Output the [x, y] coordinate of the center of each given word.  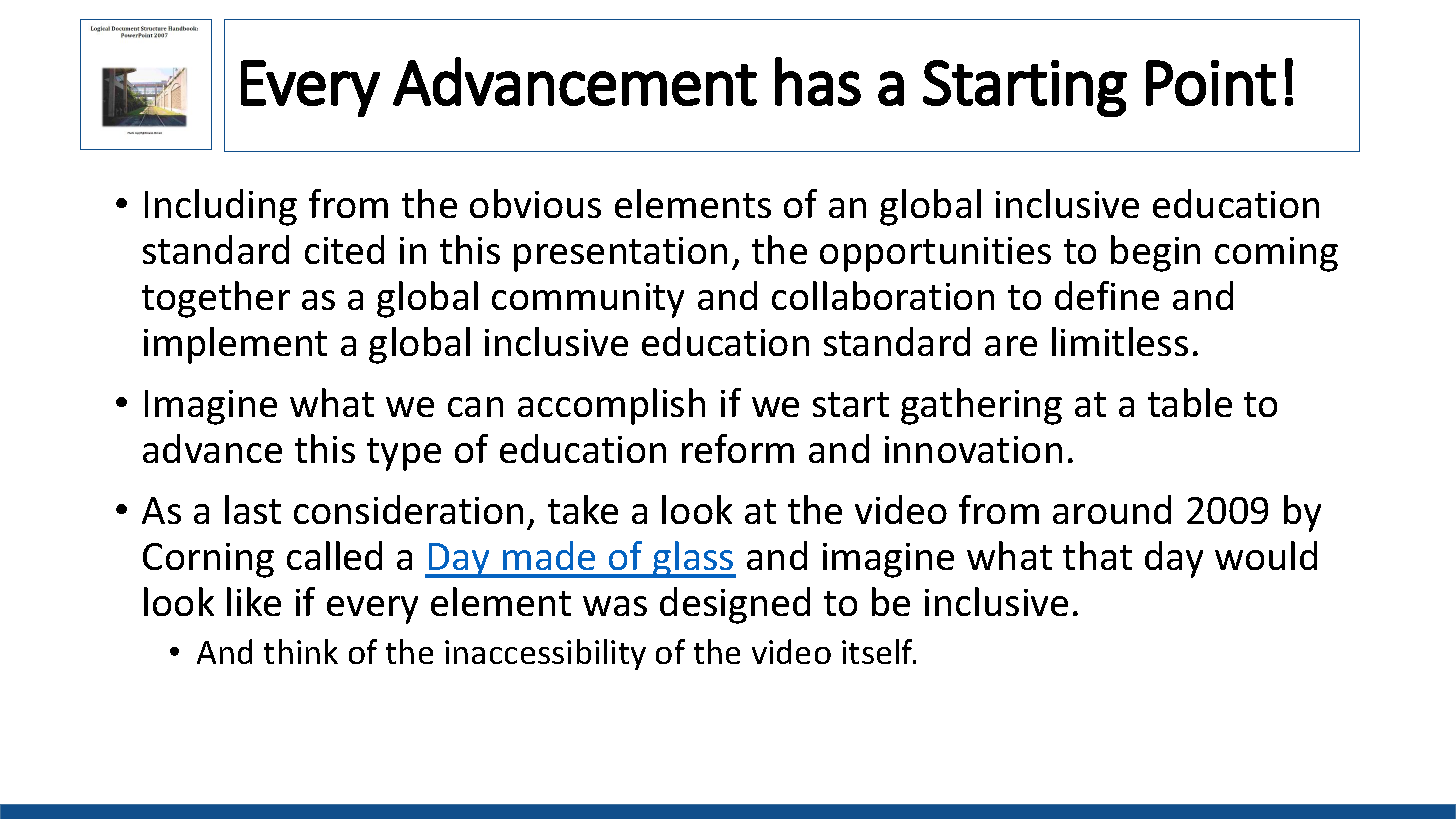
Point [1211, 83]
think [301, 651]
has [818, 81]
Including [221, 207]
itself [879, 651]
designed [735, 605]
